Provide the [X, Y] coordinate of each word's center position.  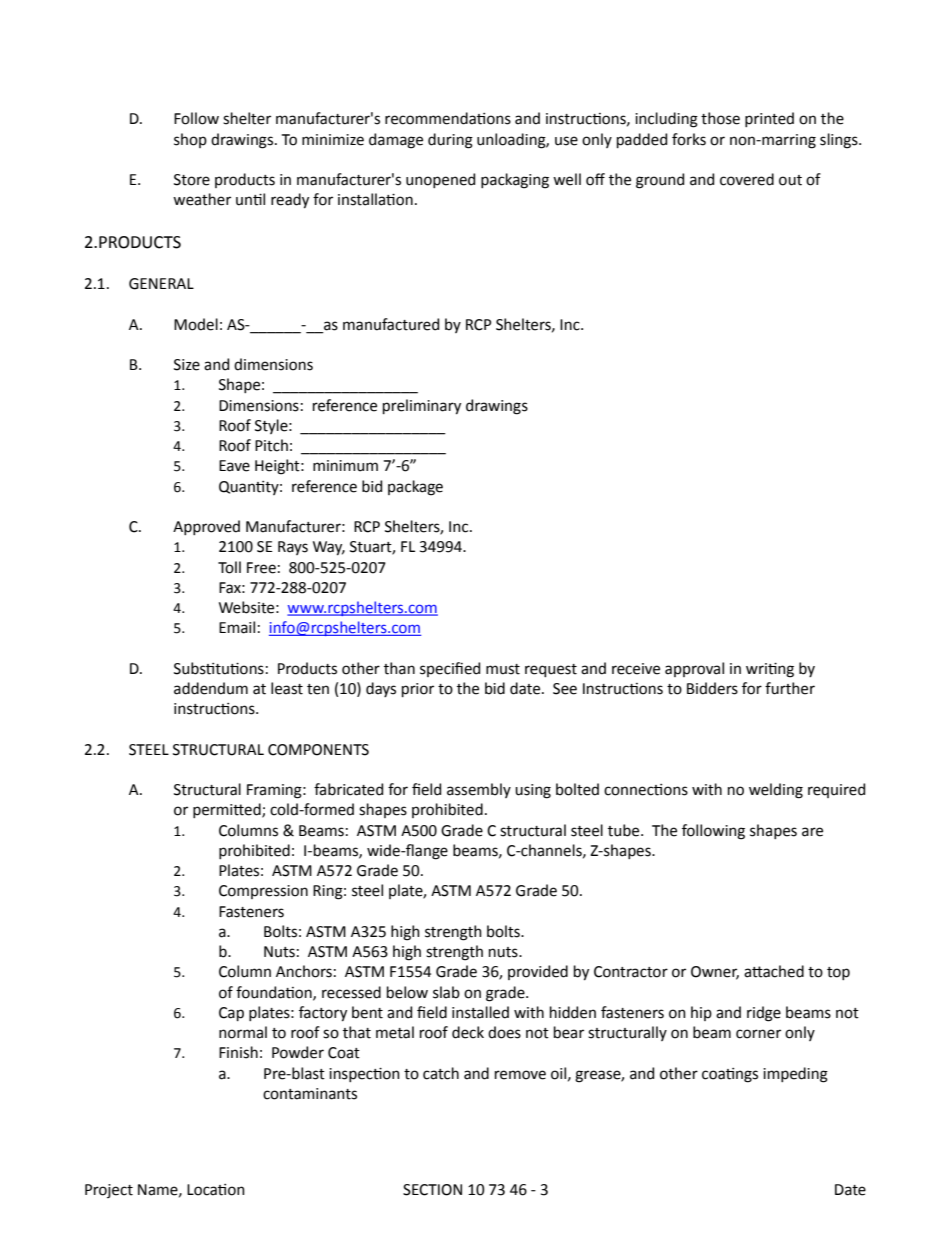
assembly [479, 790]
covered [747, 179]
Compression [263, 892]
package [415, 488]
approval [694, 669]
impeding [795, 1075]
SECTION [432, 1190]
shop [190, 140]
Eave [234, 466]
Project [109, 1191]
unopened [440, 180]
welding [776, 791]
